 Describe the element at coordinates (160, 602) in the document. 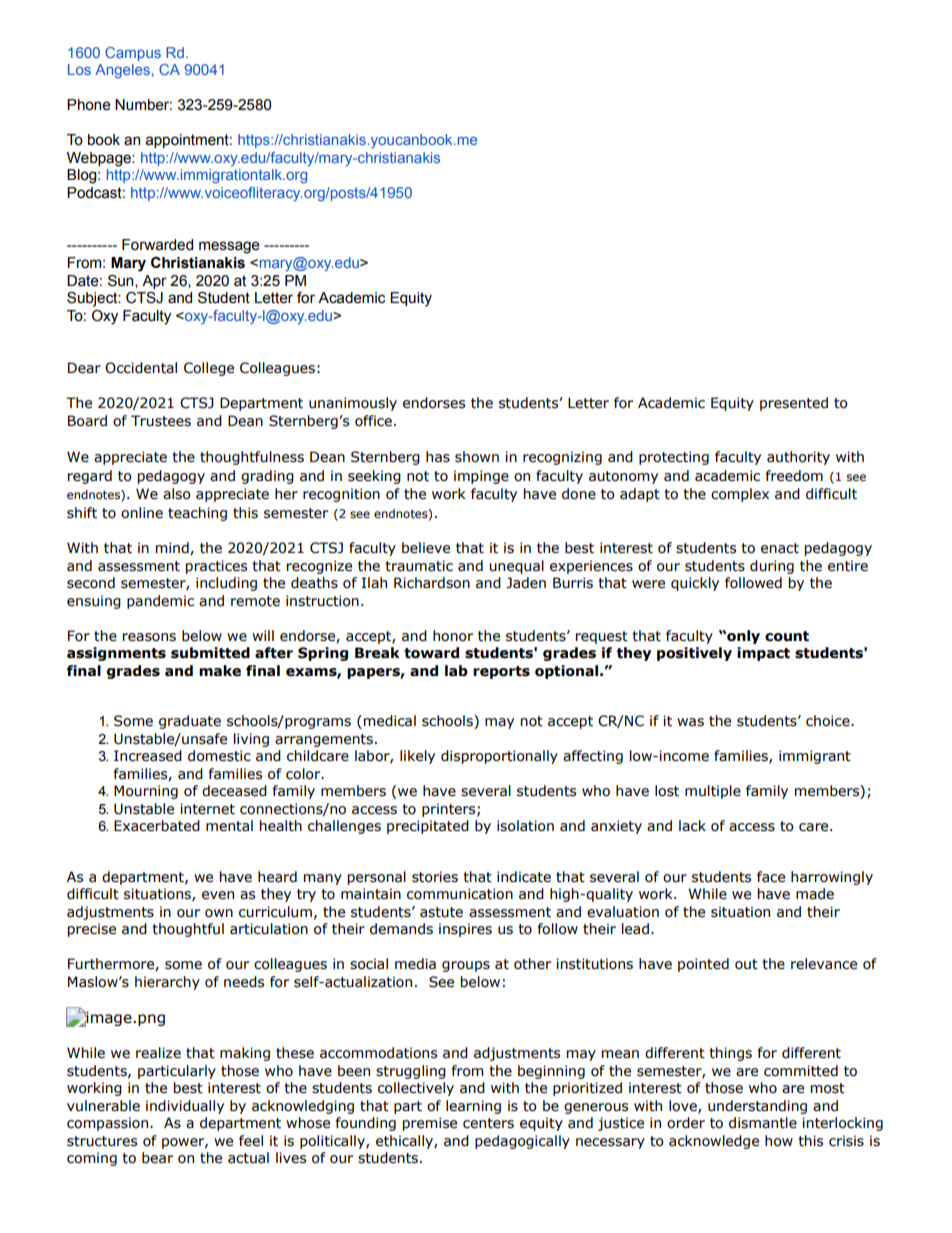

I see `pandemic` at that location.
